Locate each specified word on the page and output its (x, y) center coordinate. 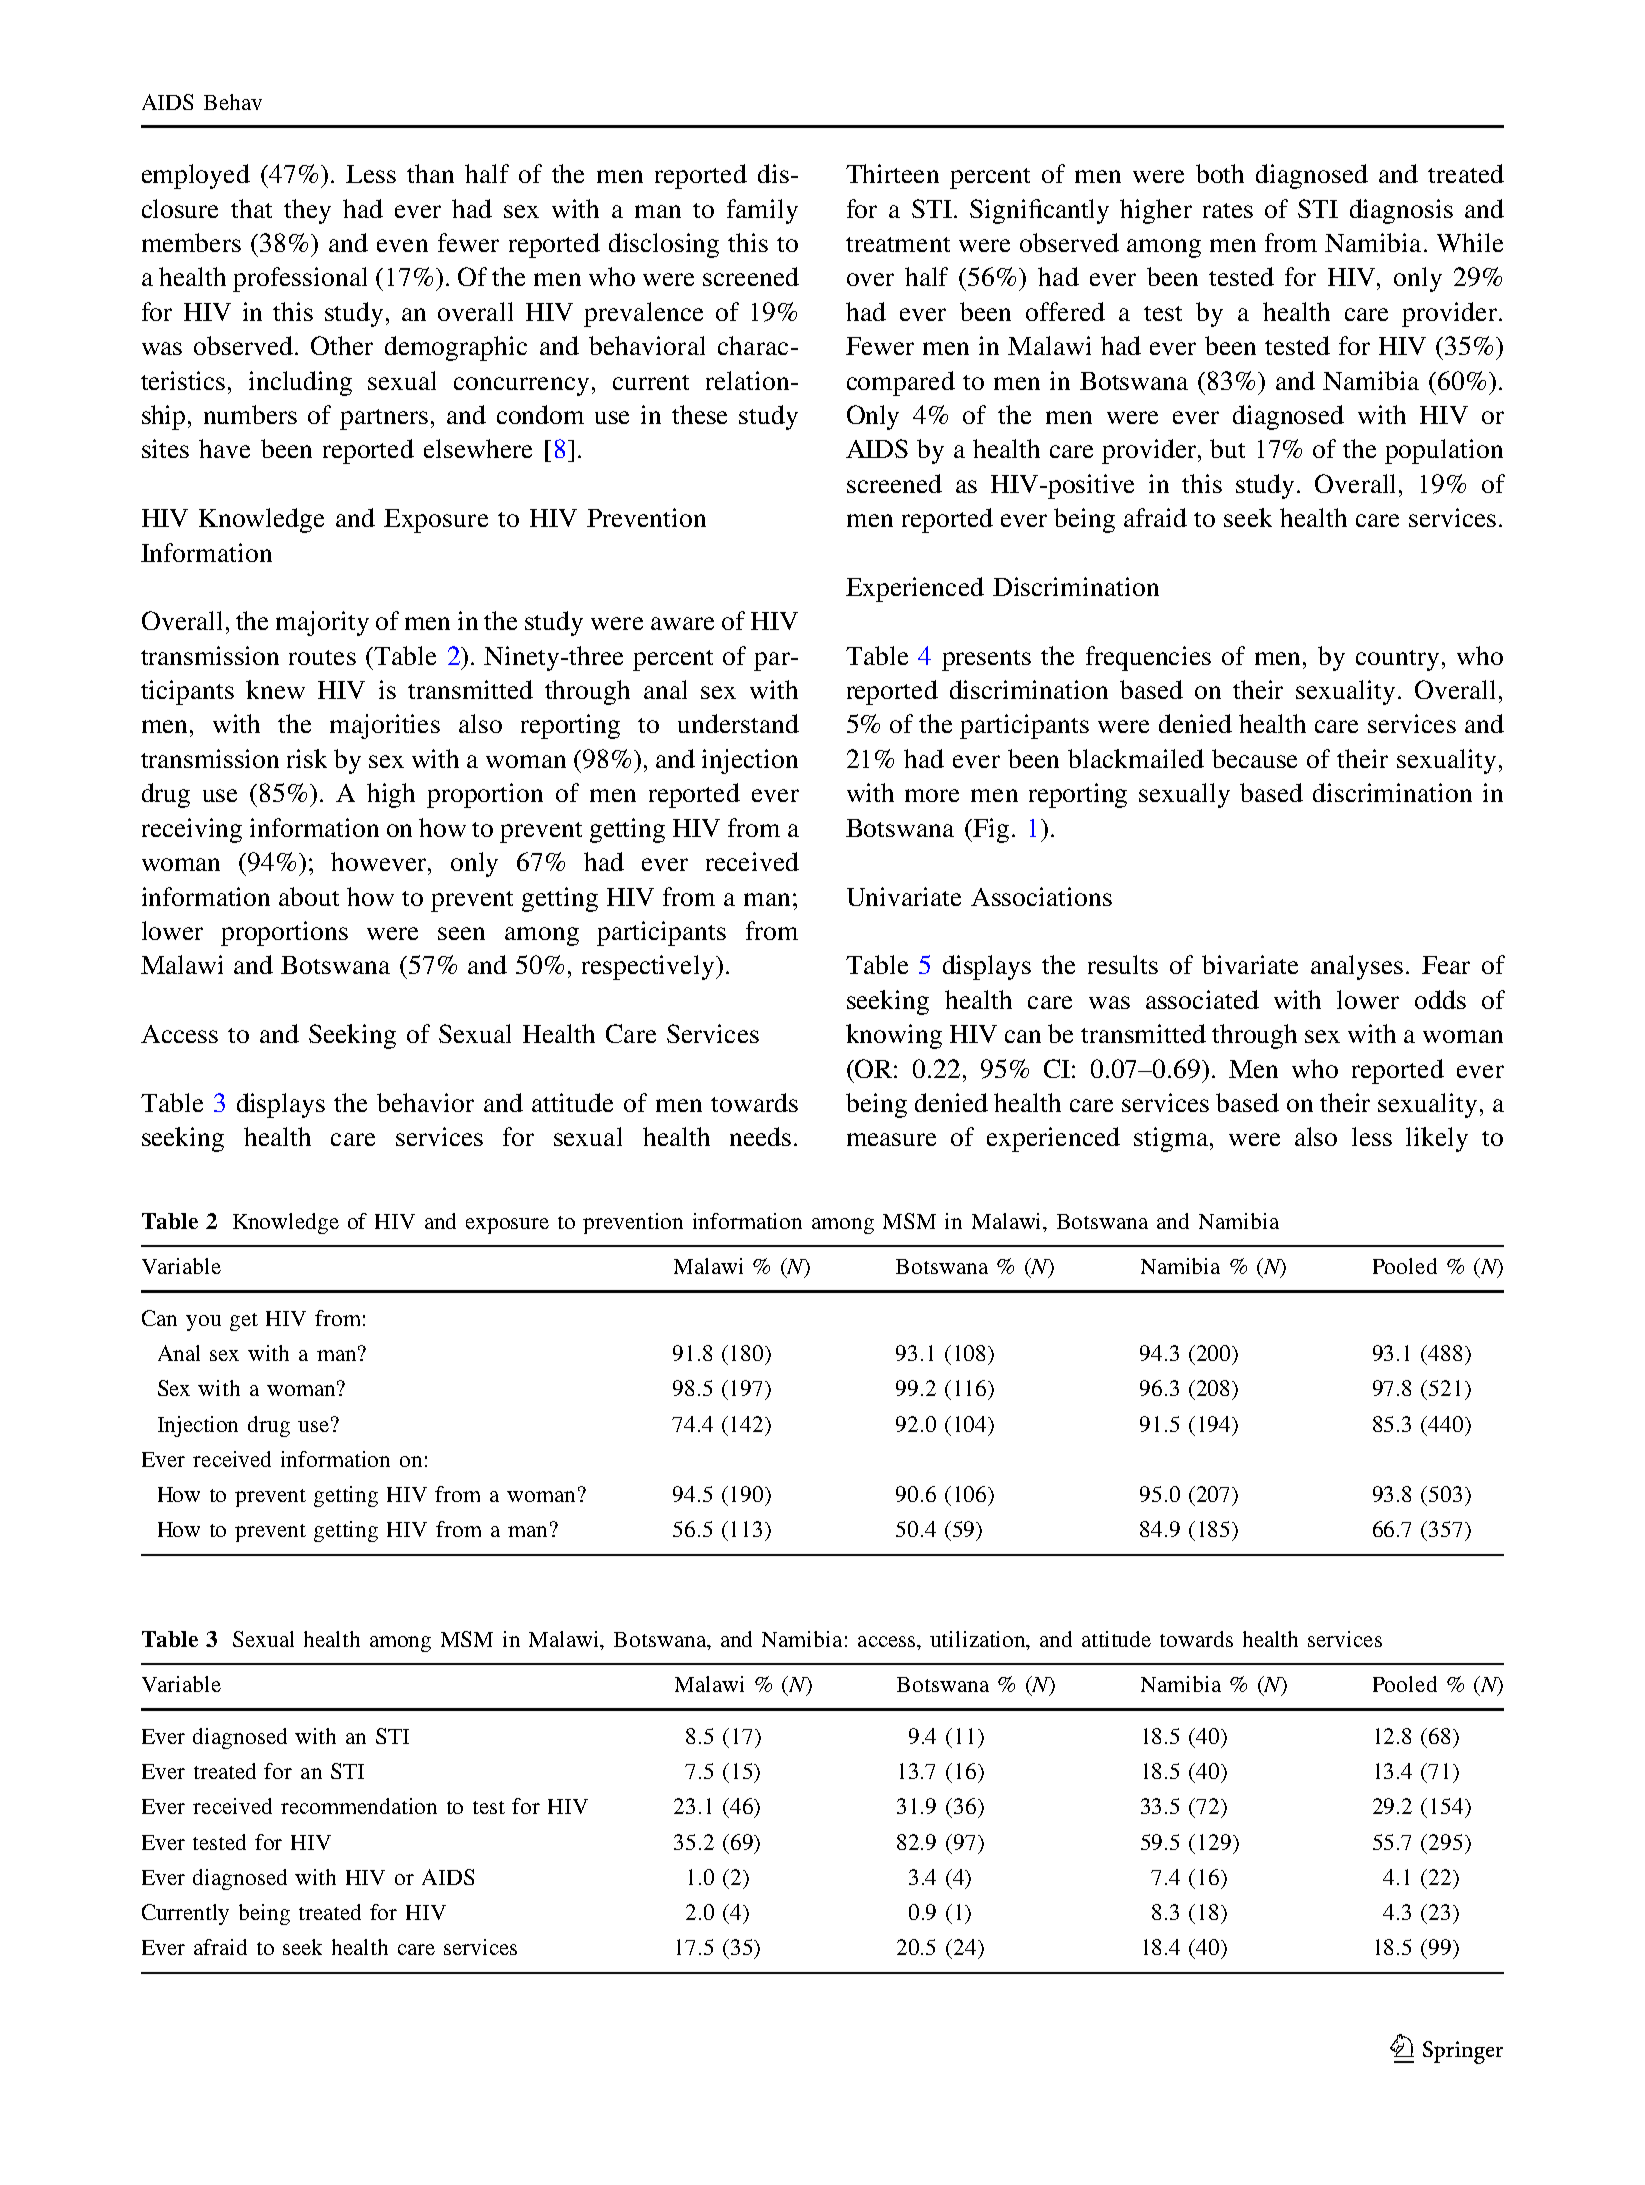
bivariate (1250, 964)
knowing (894, 1036)
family (762, 211)
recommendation (359, 1806)
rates (1228, 210)
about (309, 896)
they (307, 211)
